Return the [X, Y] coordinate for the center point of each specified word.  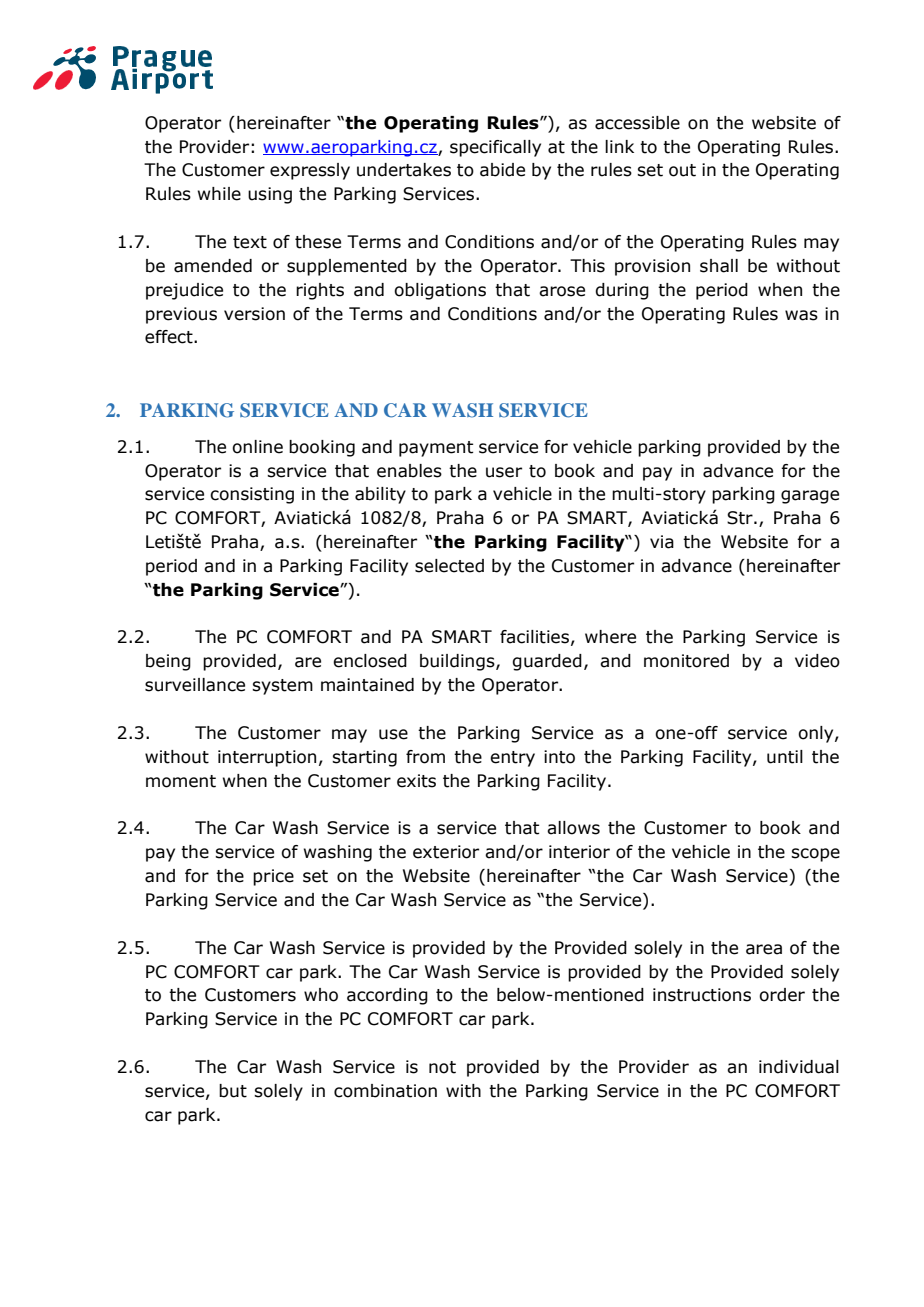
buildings [458, 662]
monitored [686, 661]
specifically [495, 148]
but [233, 1091]
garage [810, 497]
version [254, 314]
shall [719, 266]
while [219, 194]
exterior [446, 852]
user [504, 472]
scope [815, 855]
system [282, 687]
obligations [440, 291]
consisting [252, 495]
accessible [637, 123]
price [273, 877]
